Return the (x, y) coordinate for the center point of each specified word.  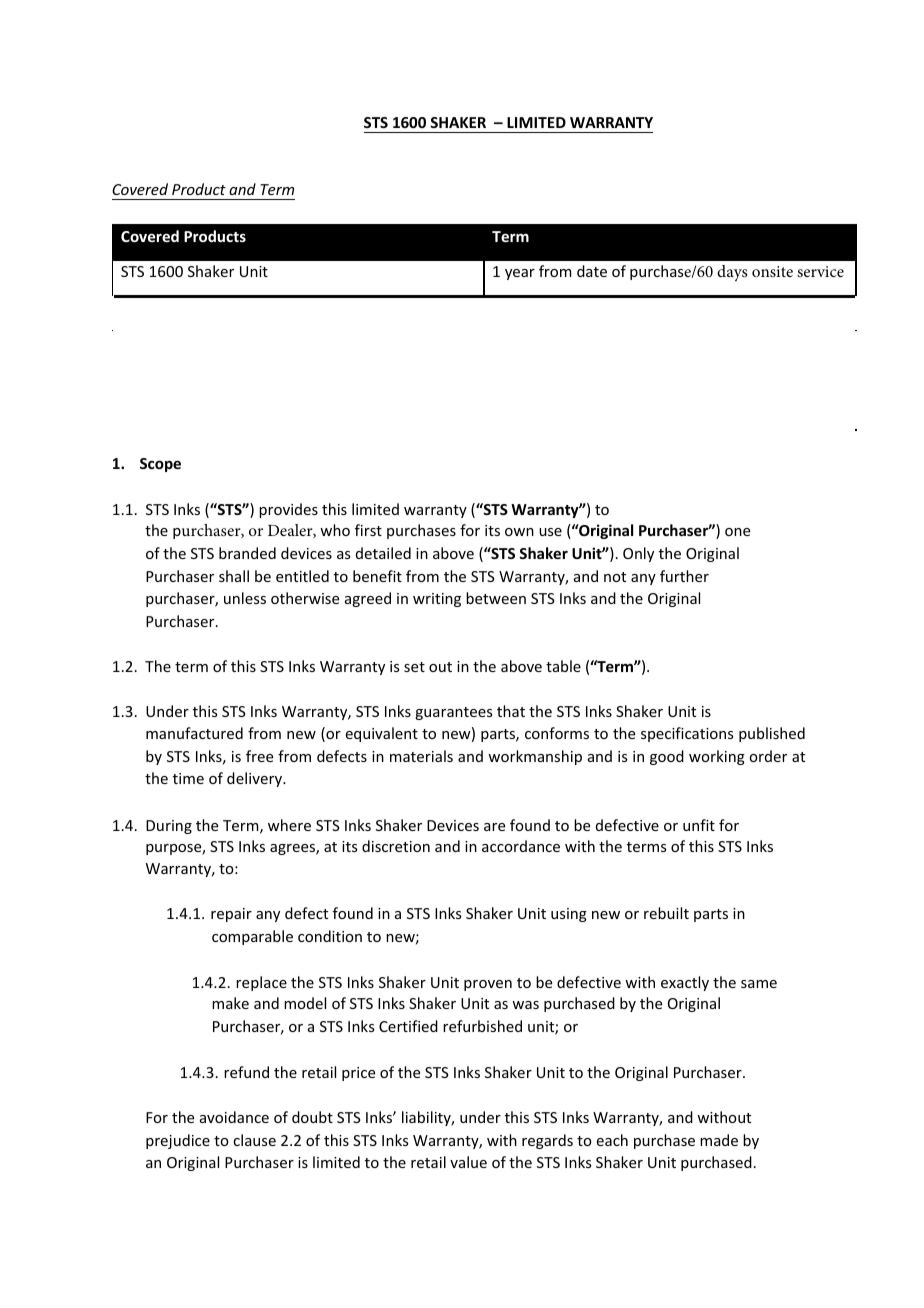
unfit (699, 825)
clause (254, 1140)
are (494, 827)
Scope (160, 465)
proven (488, 985)
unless (245, 598)
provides (288, 510)
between (496, 598)
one (737, 532)
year (520, 274)
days (732, 273)
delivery (256, 779)
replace (261, 983)
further (684, 576)
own (519, 532)
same (759, 984)
